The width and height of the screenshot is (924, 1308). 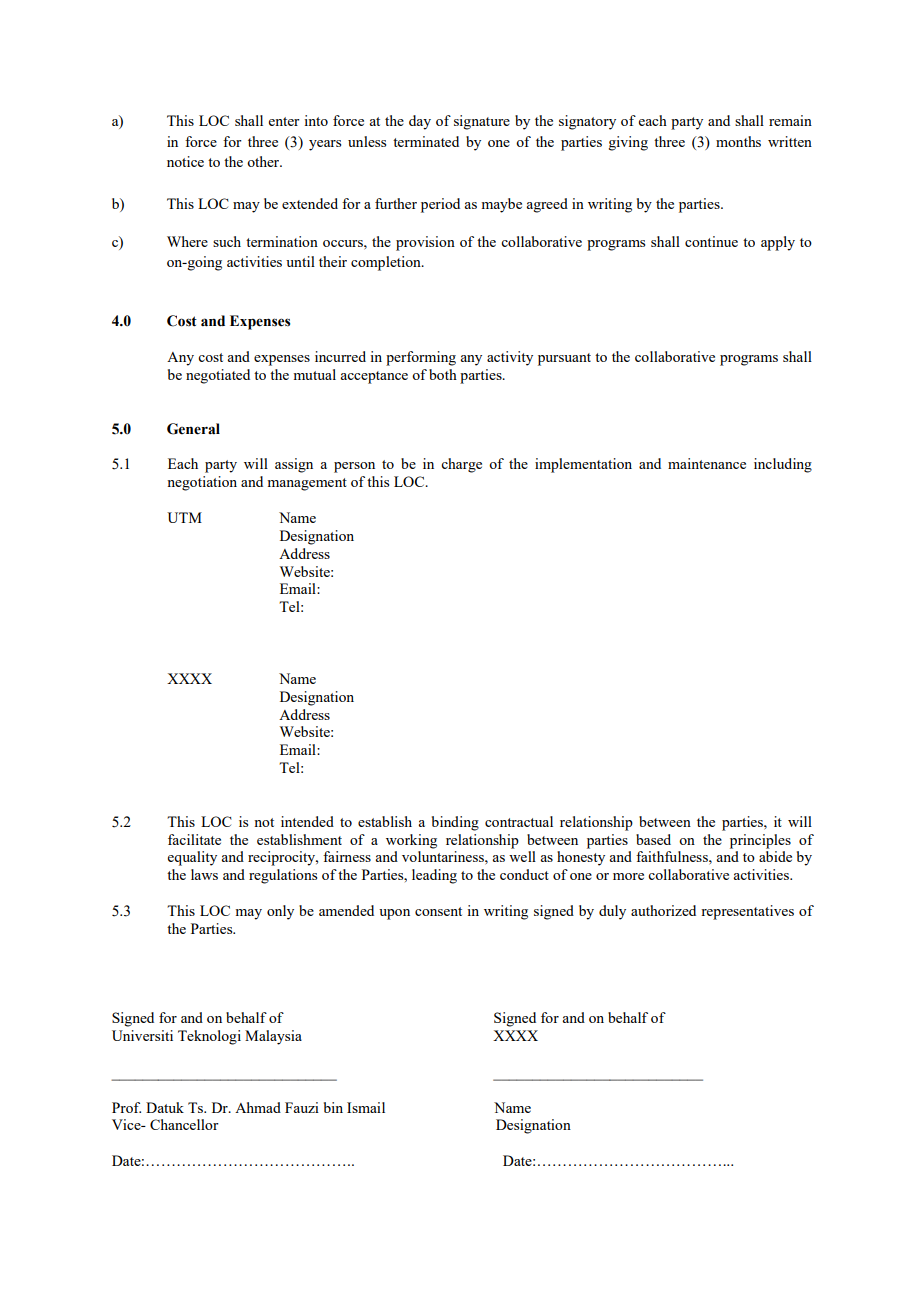 What do you see at coordinates (738, 141) in the screenshot?
I see `months` at bounding box center [738, 141].
